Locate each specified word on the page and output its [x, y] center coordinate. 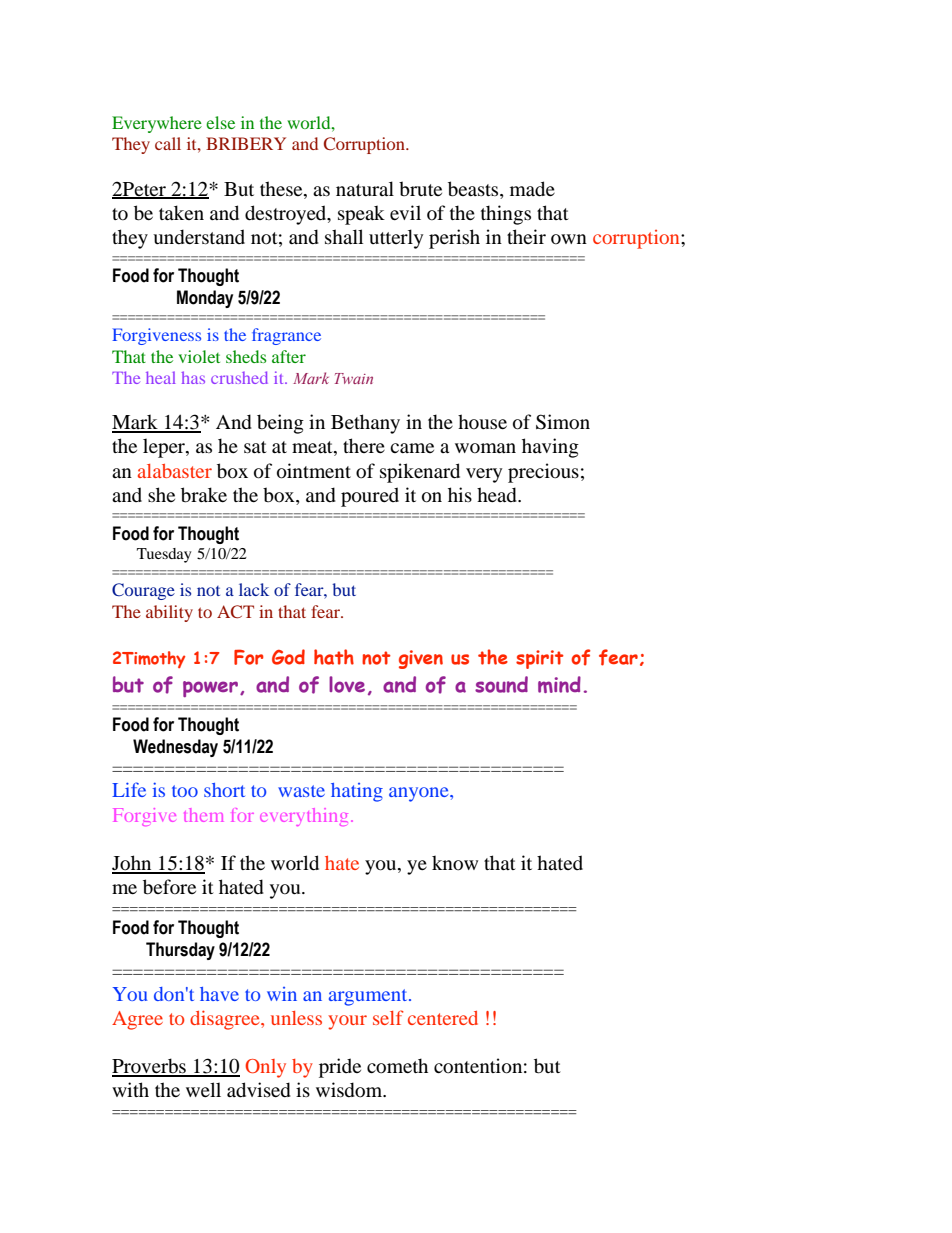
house [482, 422]
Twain [354, 378]
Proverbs [150, 1067]
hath [334, 657]
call [168, 143]
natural [365, 188]
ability [169, 613]
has [193, 377]
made [532, 189]
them [203, 815]
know [455, 863]
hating [357, 792]
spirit [540, 659]
